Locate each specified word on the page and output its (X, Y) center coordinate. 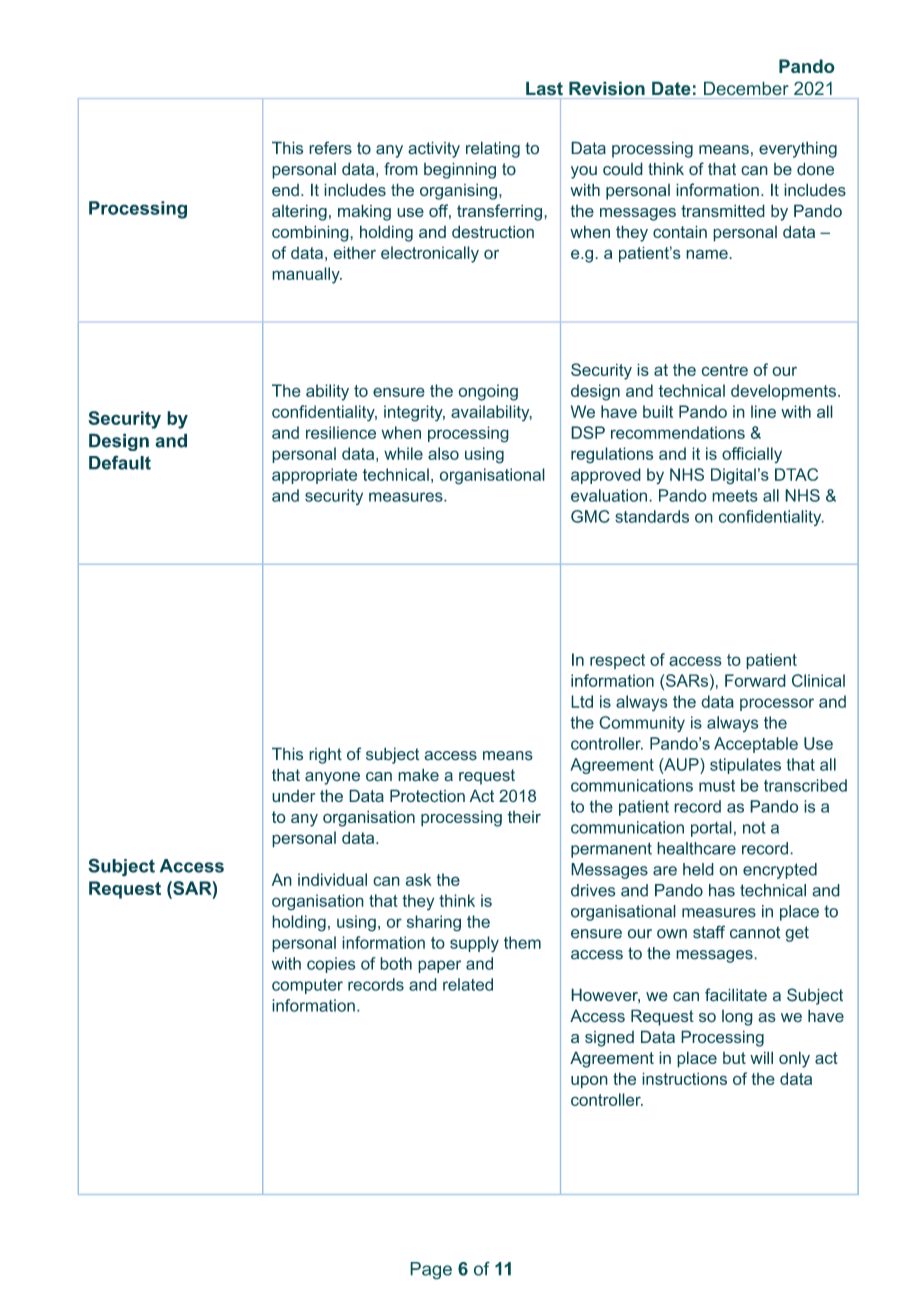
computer (307, 986)
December (746, 88)
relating (493, 149)
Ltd (582, 701)
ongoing (488, 392)
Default (120, 462)
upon (589, 1082)
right (325, 755)
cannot (755, 932)
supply (474, 944)
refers (330, 148)
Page (431, 1271)
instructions (684, 1078)
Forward (755, 680)
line (763, 411)
